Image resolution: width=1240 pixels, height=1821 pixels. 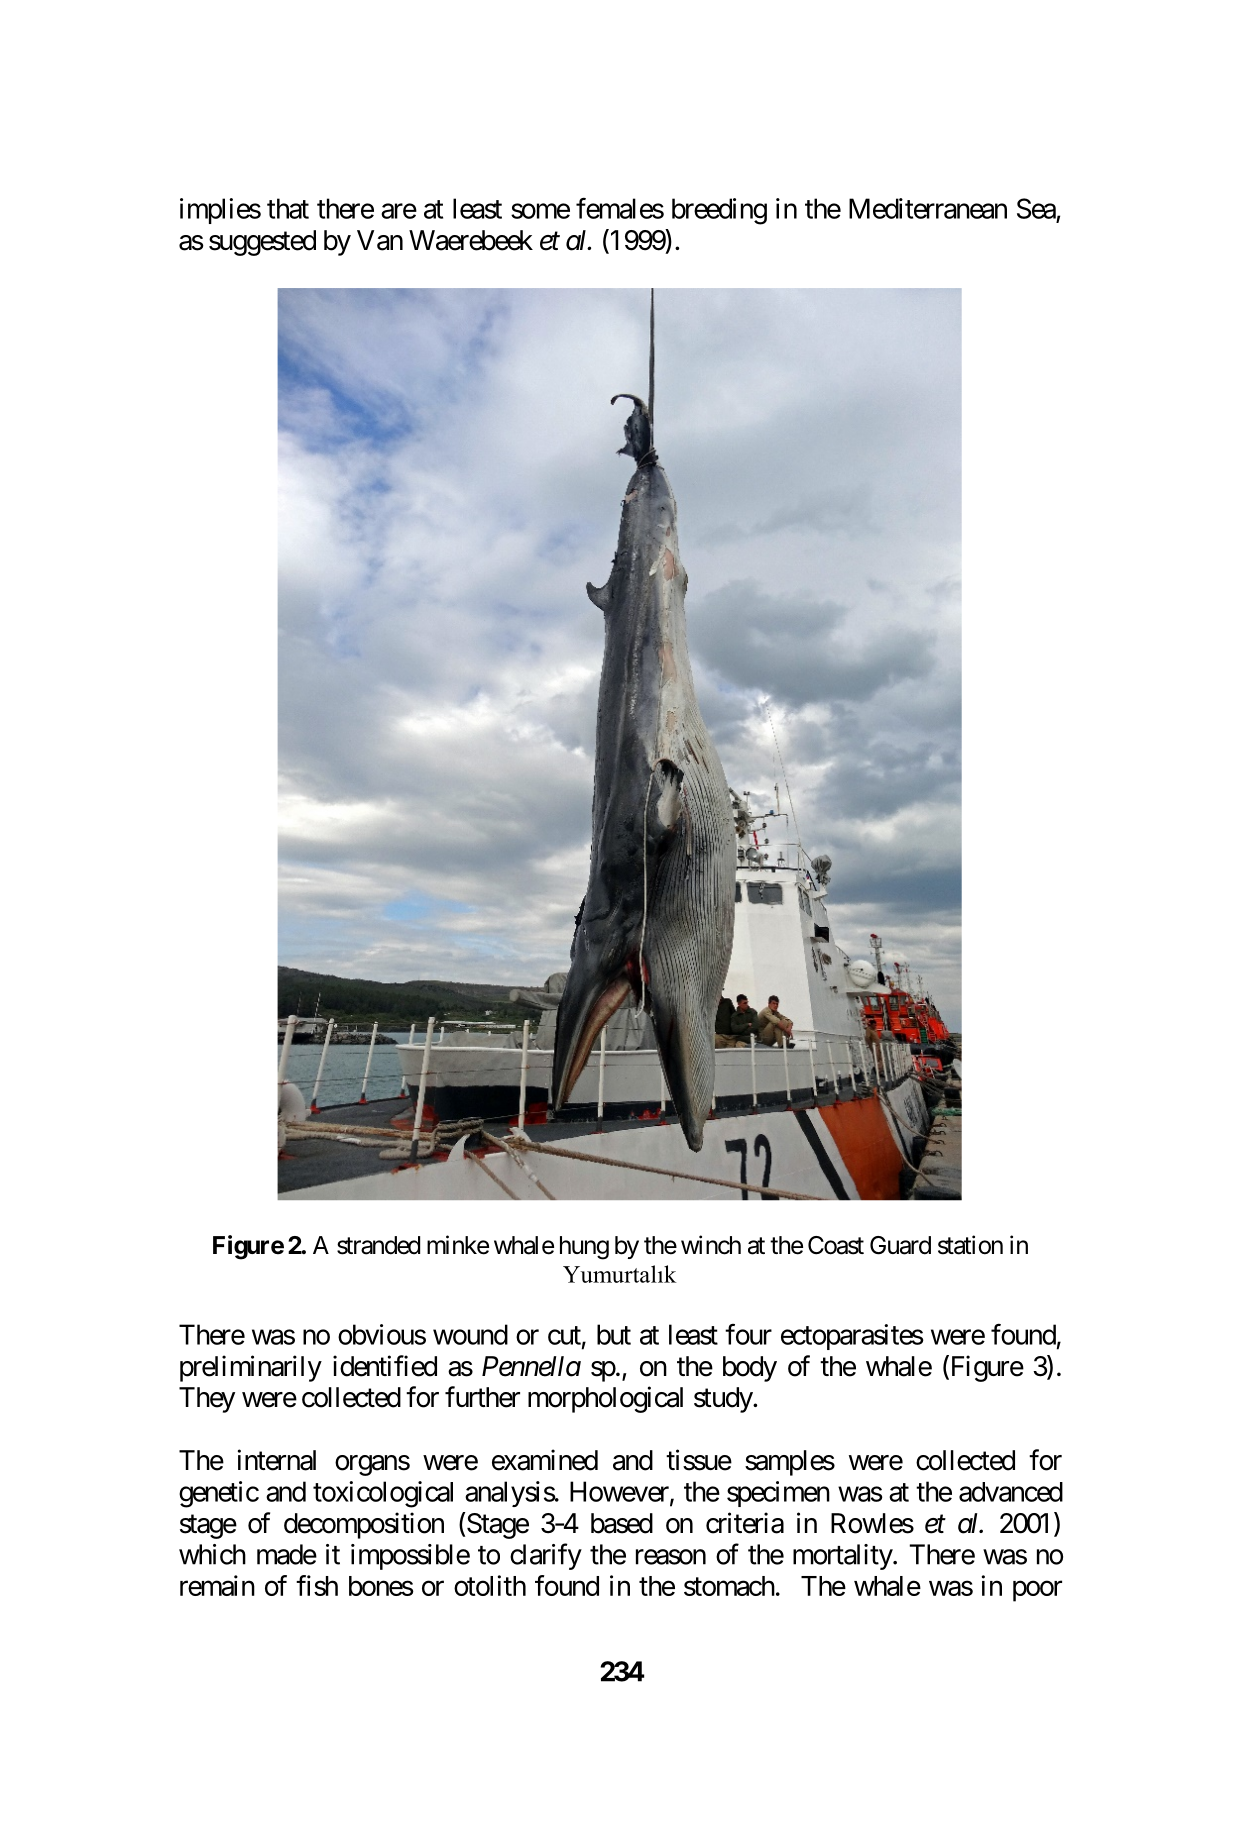 I want to click on station, so click(x=970, y=1245).
